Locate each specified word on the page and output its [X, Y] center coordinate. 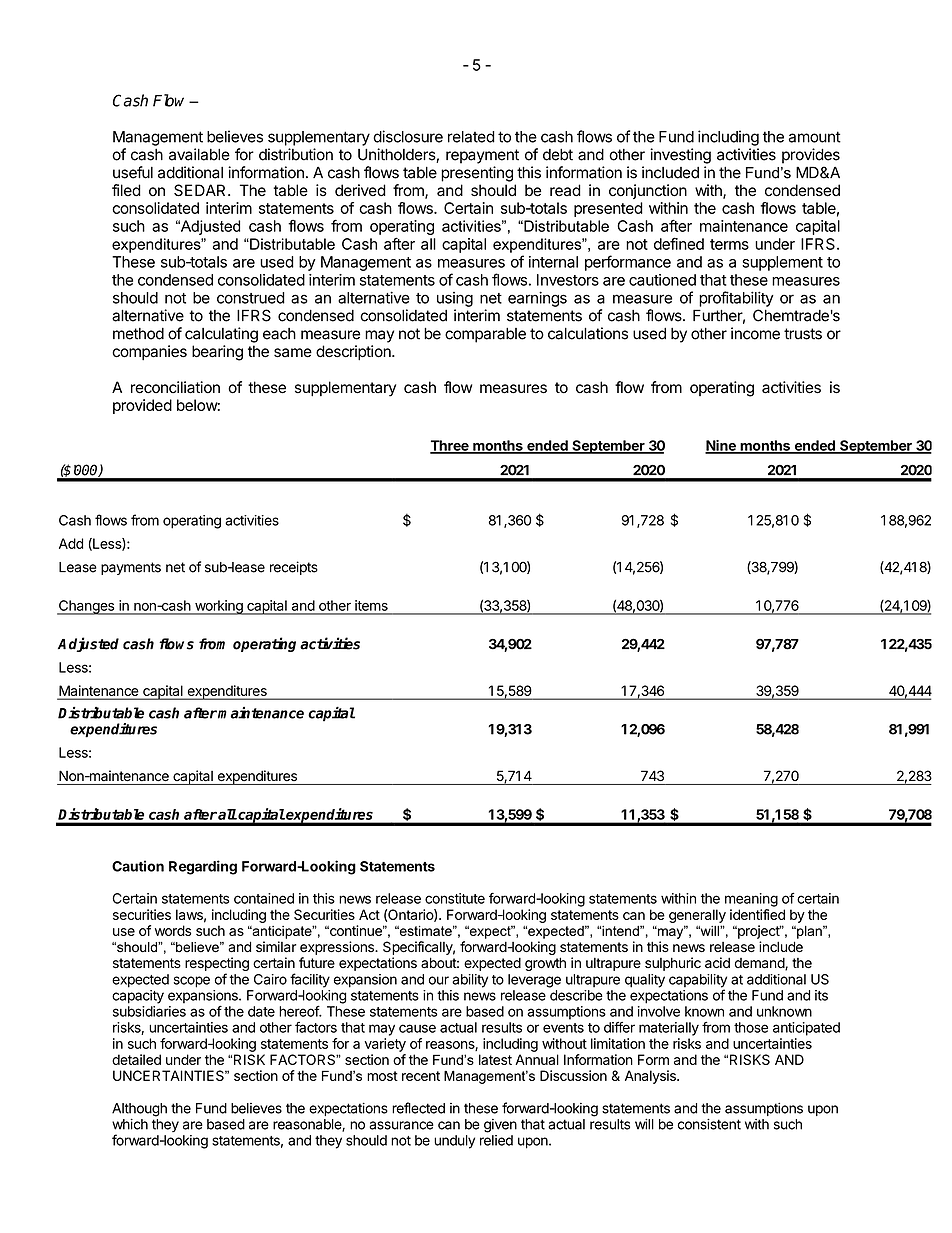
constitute [455, 898]
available [199, 154]
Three [450, 446]
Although [139, 1111]
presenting [477, 174]
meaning [751, 900]
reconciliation [175, 387]
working [219, 607]
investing [680, 156]
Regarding [203, 867]
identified [757, 914]
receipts [294, 568]
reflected [418, 1108]
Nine [721, 446]
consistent [709, 1124]
